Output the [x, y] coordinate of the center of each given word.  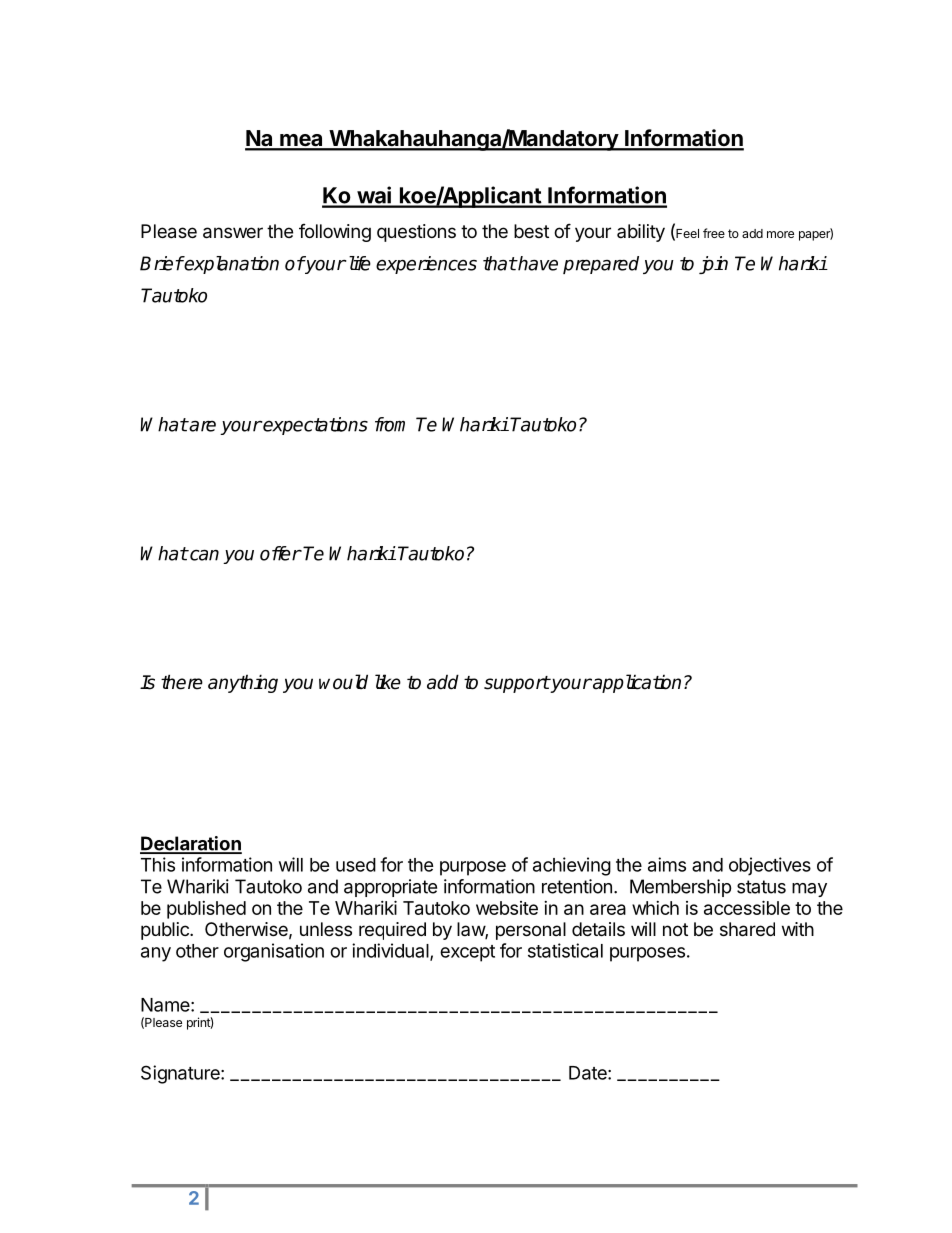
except [467, 953]
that [500, 263]
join [713, 265]
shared [747, 929]
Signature [181, 1074]
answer [233, 233]
